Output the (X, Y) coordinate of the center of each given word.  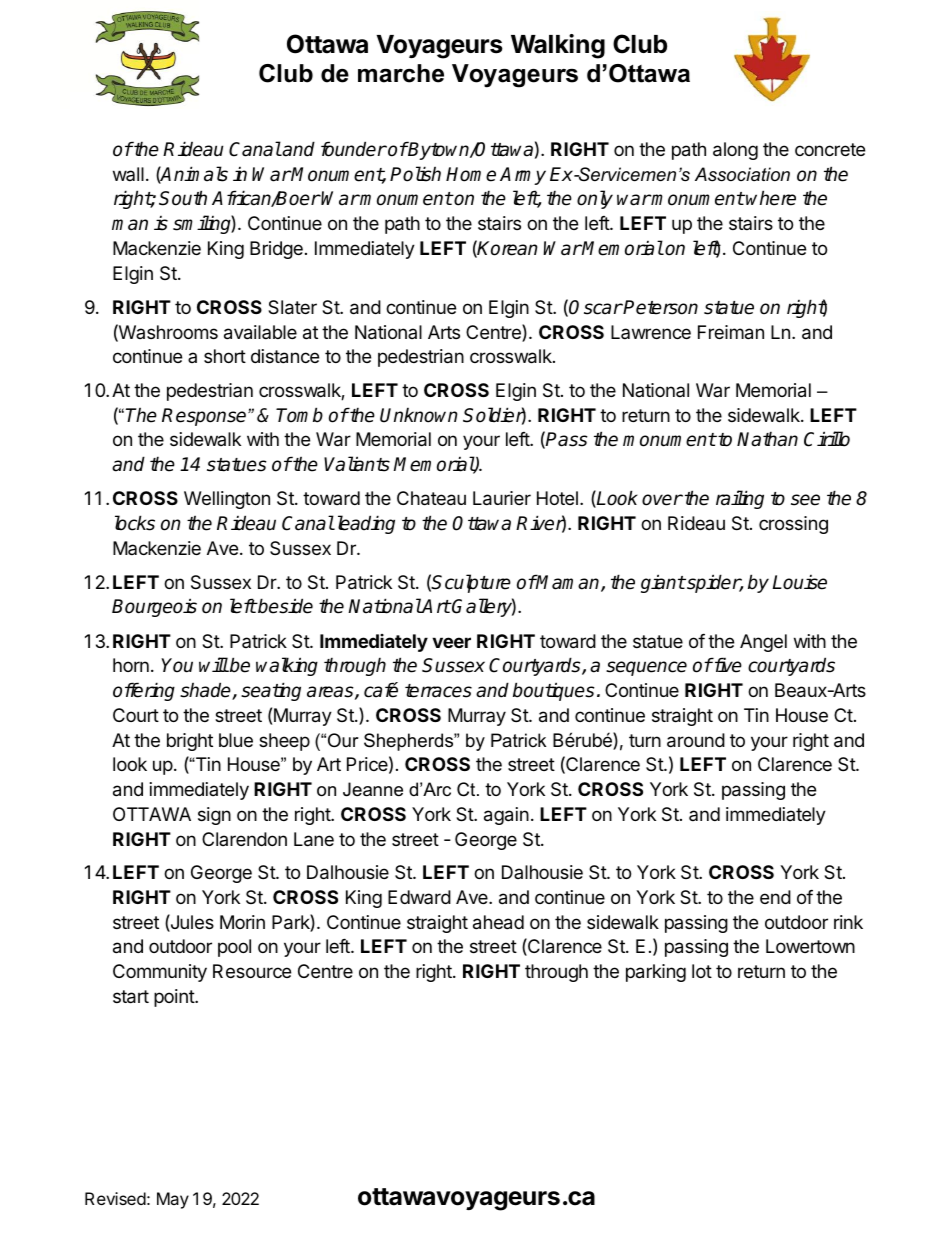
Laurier (502, 498)
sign (214, 816)
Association (742, 174)
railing (740, 499)
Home (471, 174)
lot (702, 971)
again (506, 816)
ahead (498, 922)
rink (848, 922)
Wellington (227, 500)
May (173, 1200)
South (183, 198)
